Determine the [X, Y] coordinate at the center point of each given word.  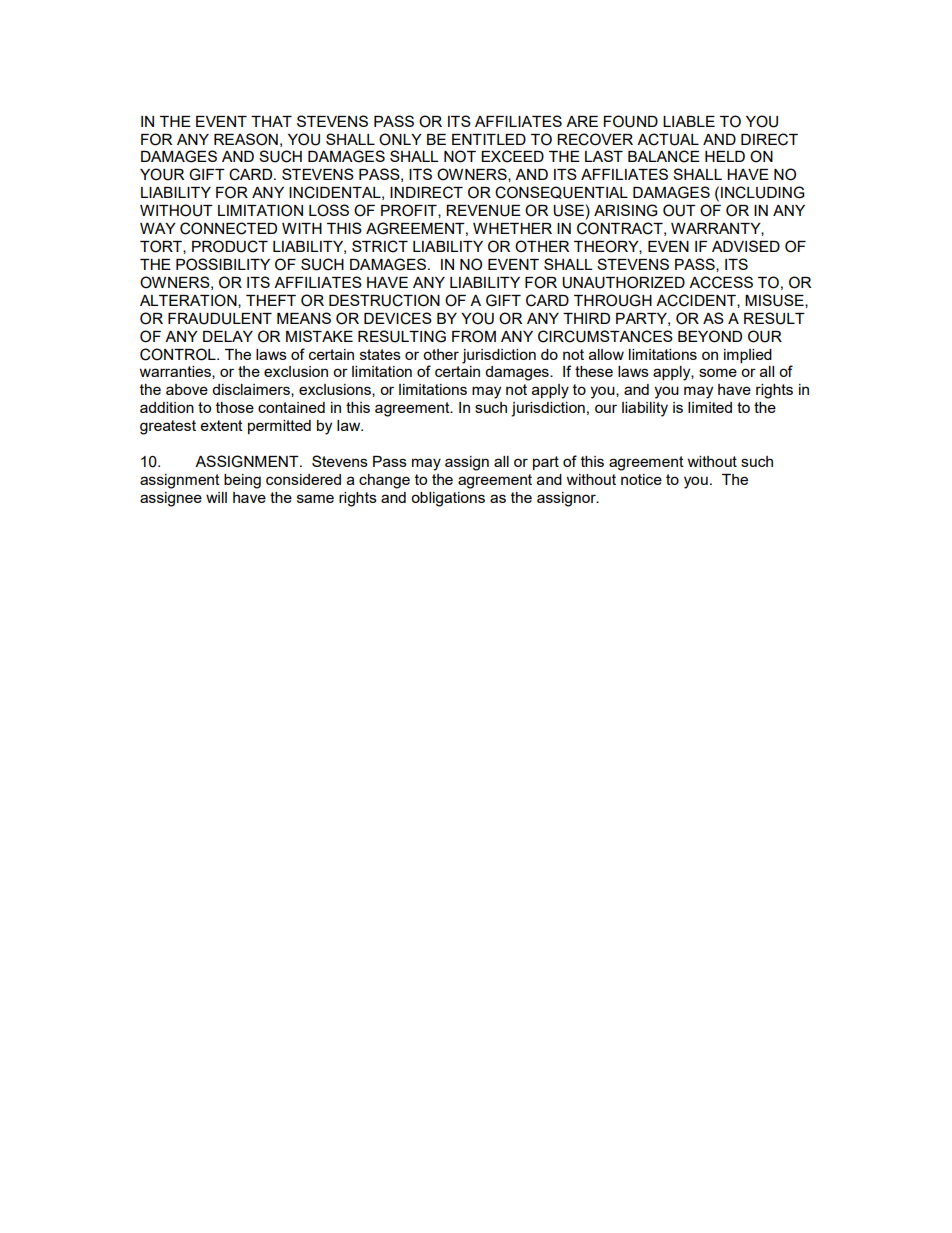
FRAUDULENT [220, 319]
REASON [246, 139]
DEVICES [398, 318]
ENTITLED [489, 139]
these [594, 371]
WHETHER [512, 228]
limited [710, 407]
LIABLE [689, 121]
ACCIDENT [697, 301]
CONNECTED [228, 228]
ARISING [626, 210]
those [235, 407]
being [242, 481]
